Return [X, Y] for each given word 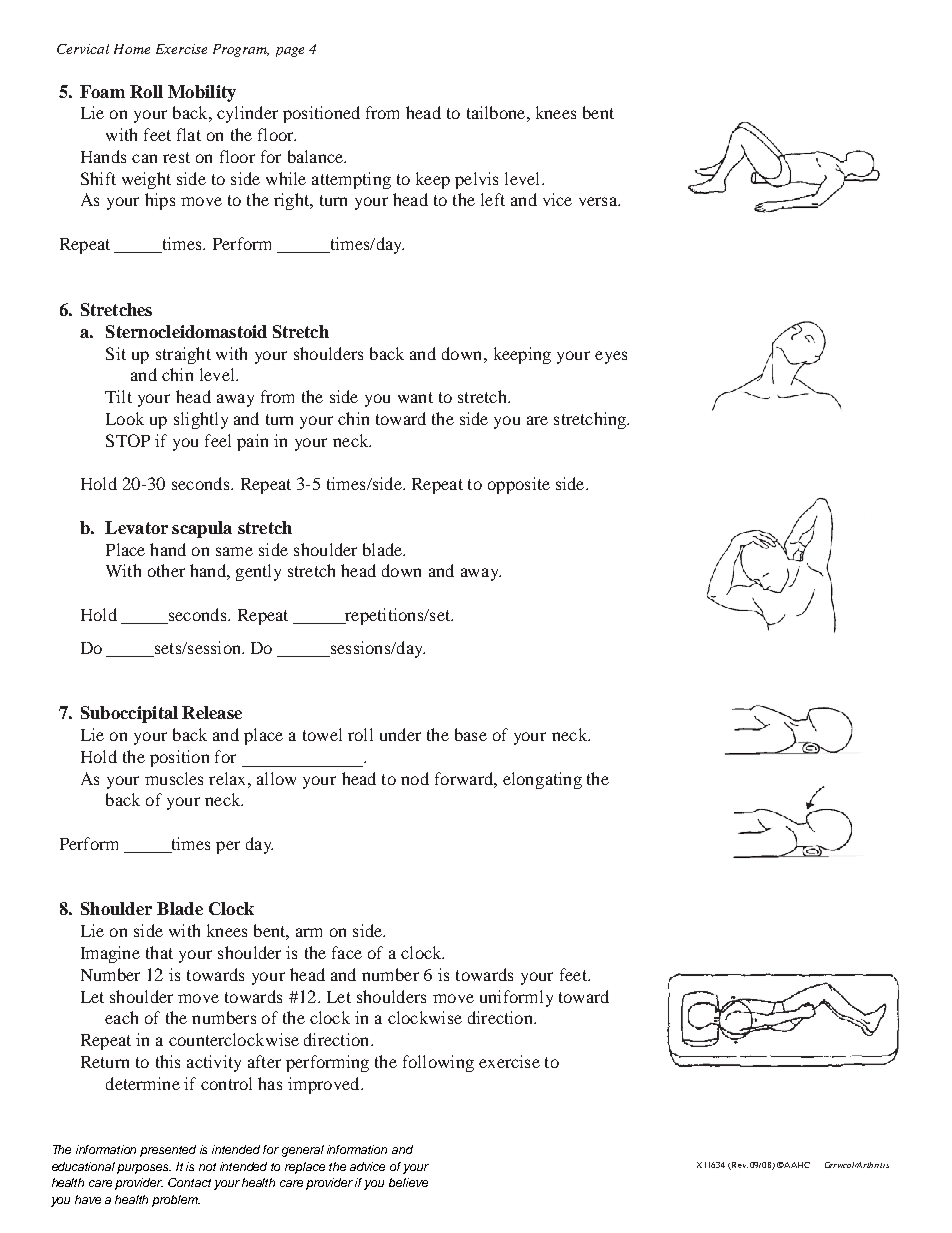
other [166, 570]
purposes [144, 1169]
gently [258, 572]
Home [132, 49]
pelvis [476, 180]
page [290, 52]
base [471, 734]
